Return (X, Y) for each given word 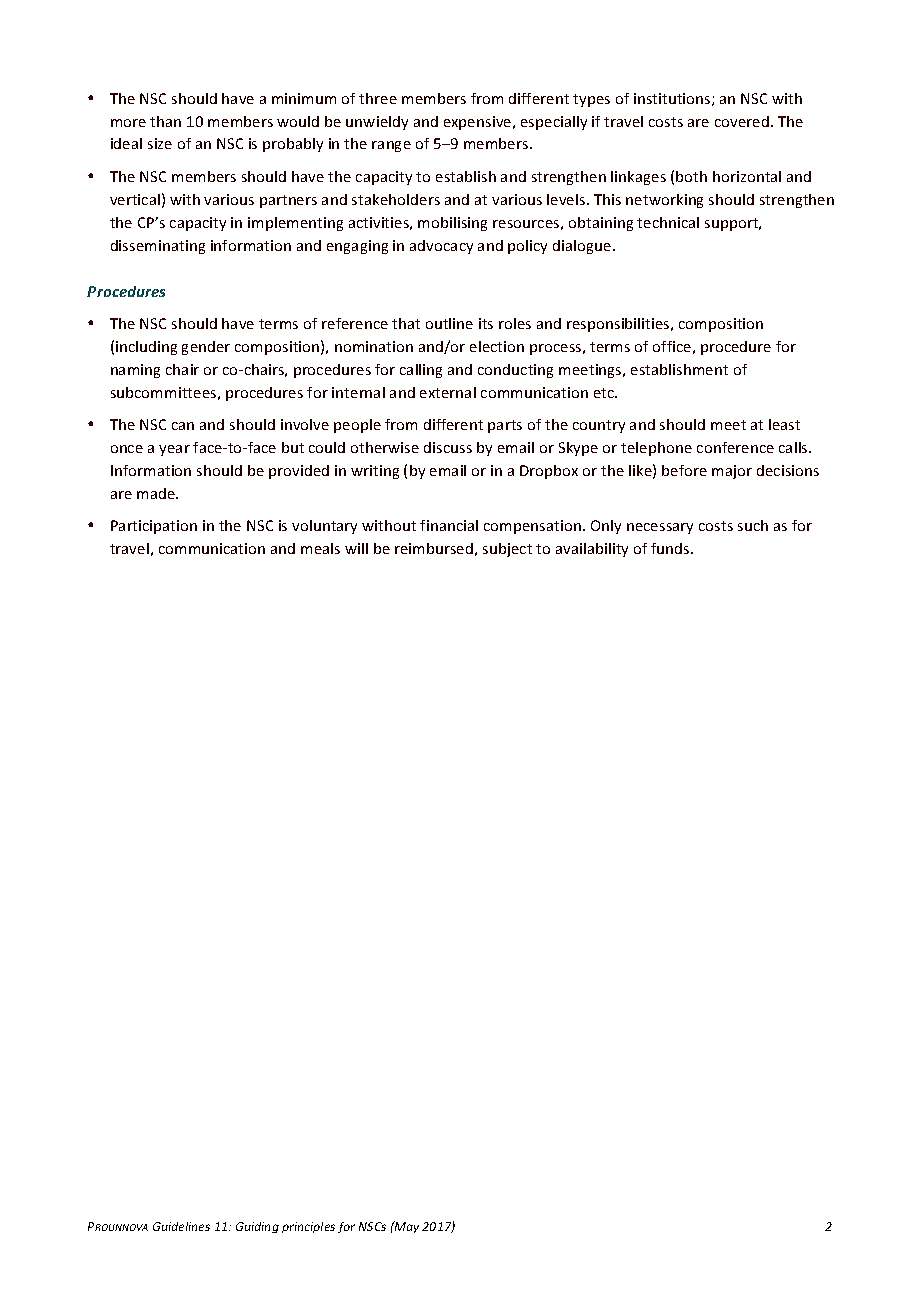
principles (308, 1227)
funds (671, 548)
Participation (154, 527)
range (391, 146)
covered (742, 121)
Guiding (257, 1227)
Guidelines (181, 1226)
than (165, 121)
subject (507, 550)
